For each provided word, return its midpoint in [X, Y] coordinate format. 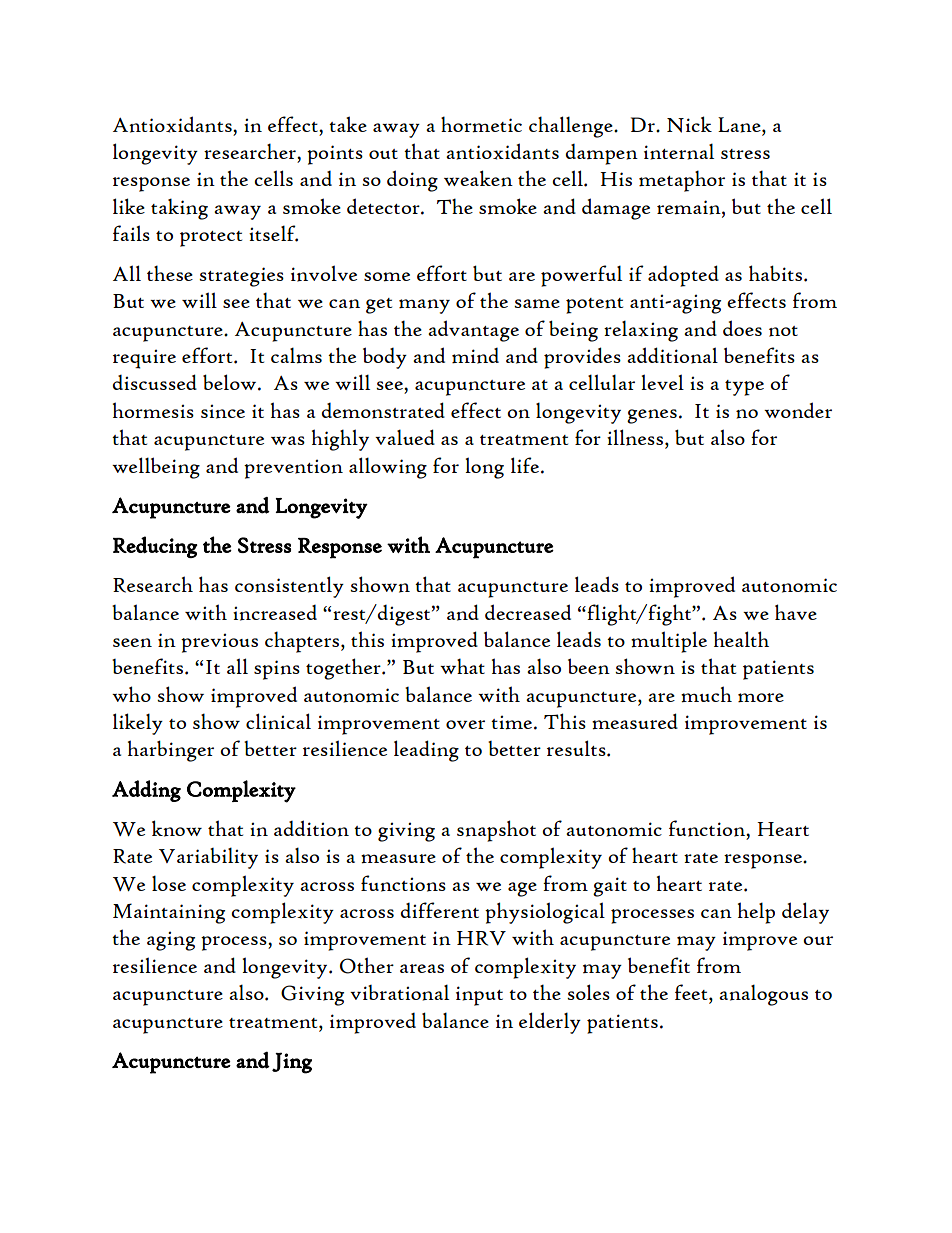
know [177, 828]
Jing [292, 1063]
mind [475, 356]
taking [179, 209]
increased [275, 613]
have [796, 612]
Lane [740, 125]
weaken [478, 178]
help [756, 913]
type [744, 388]
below [231, 382]
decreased [528, 612]
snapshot [496, 831]
